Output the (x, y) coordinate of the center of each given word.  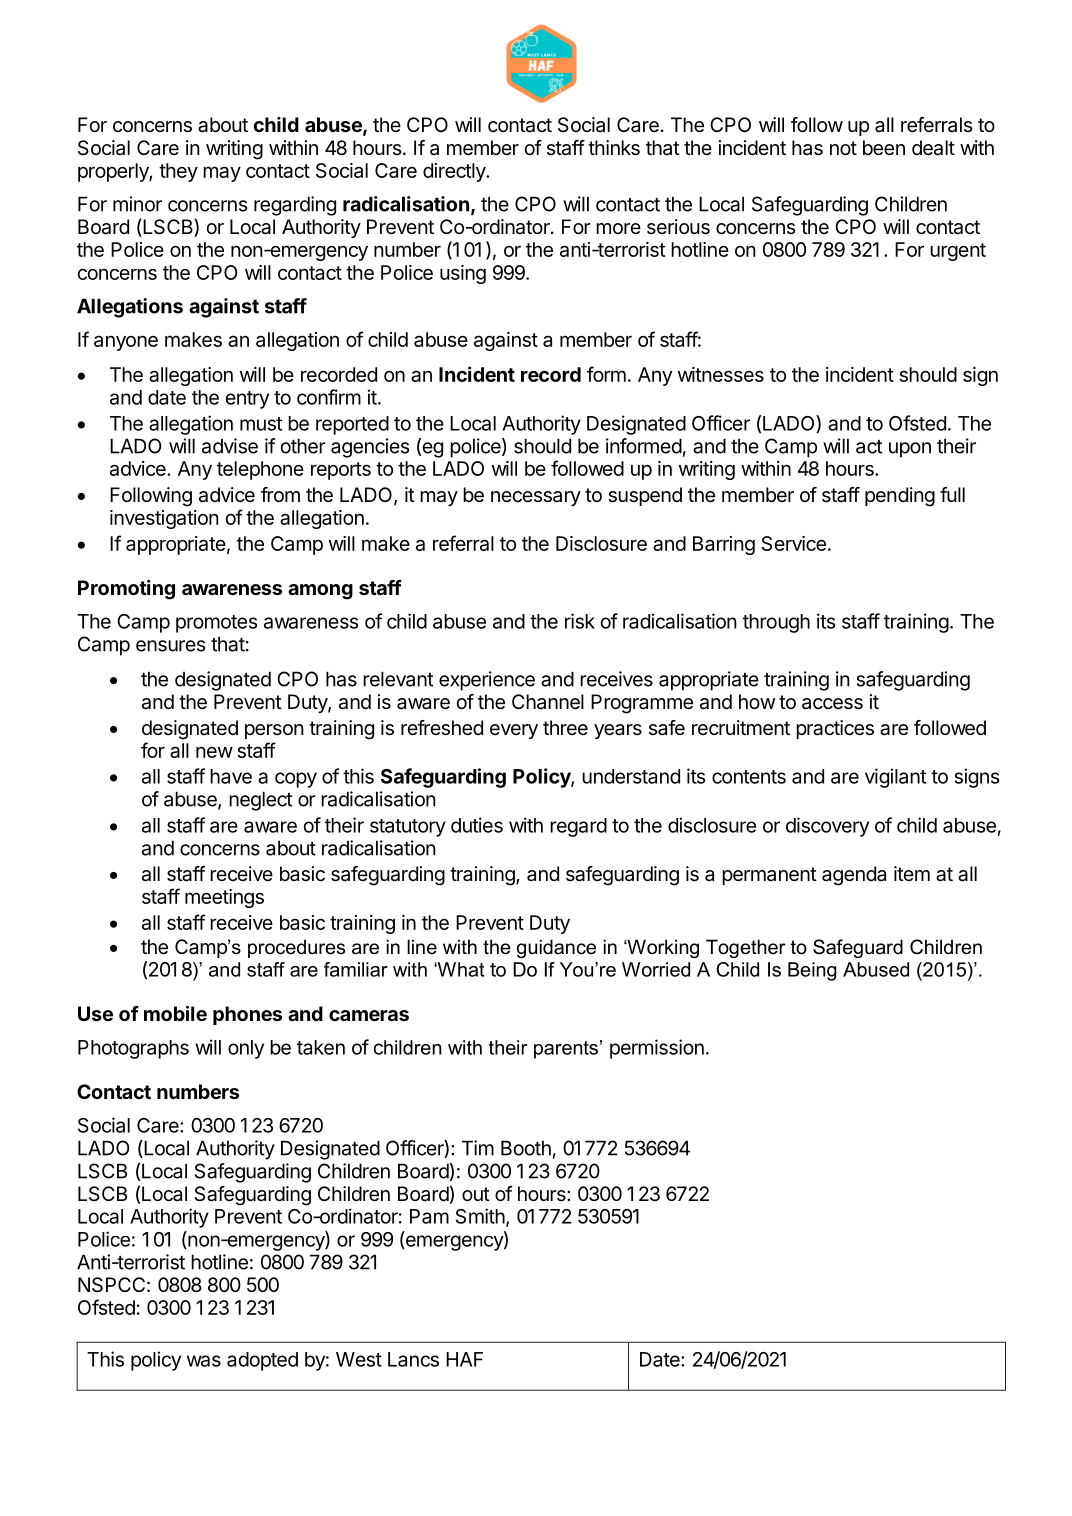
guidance (556, 948)
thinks (614, 148)
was (204, 1361)
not (843, 148)
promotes (217, 624)
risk (580, 621)
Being (812, 971)
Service (793, 543)
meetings (224, 898)
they (178, 172)
